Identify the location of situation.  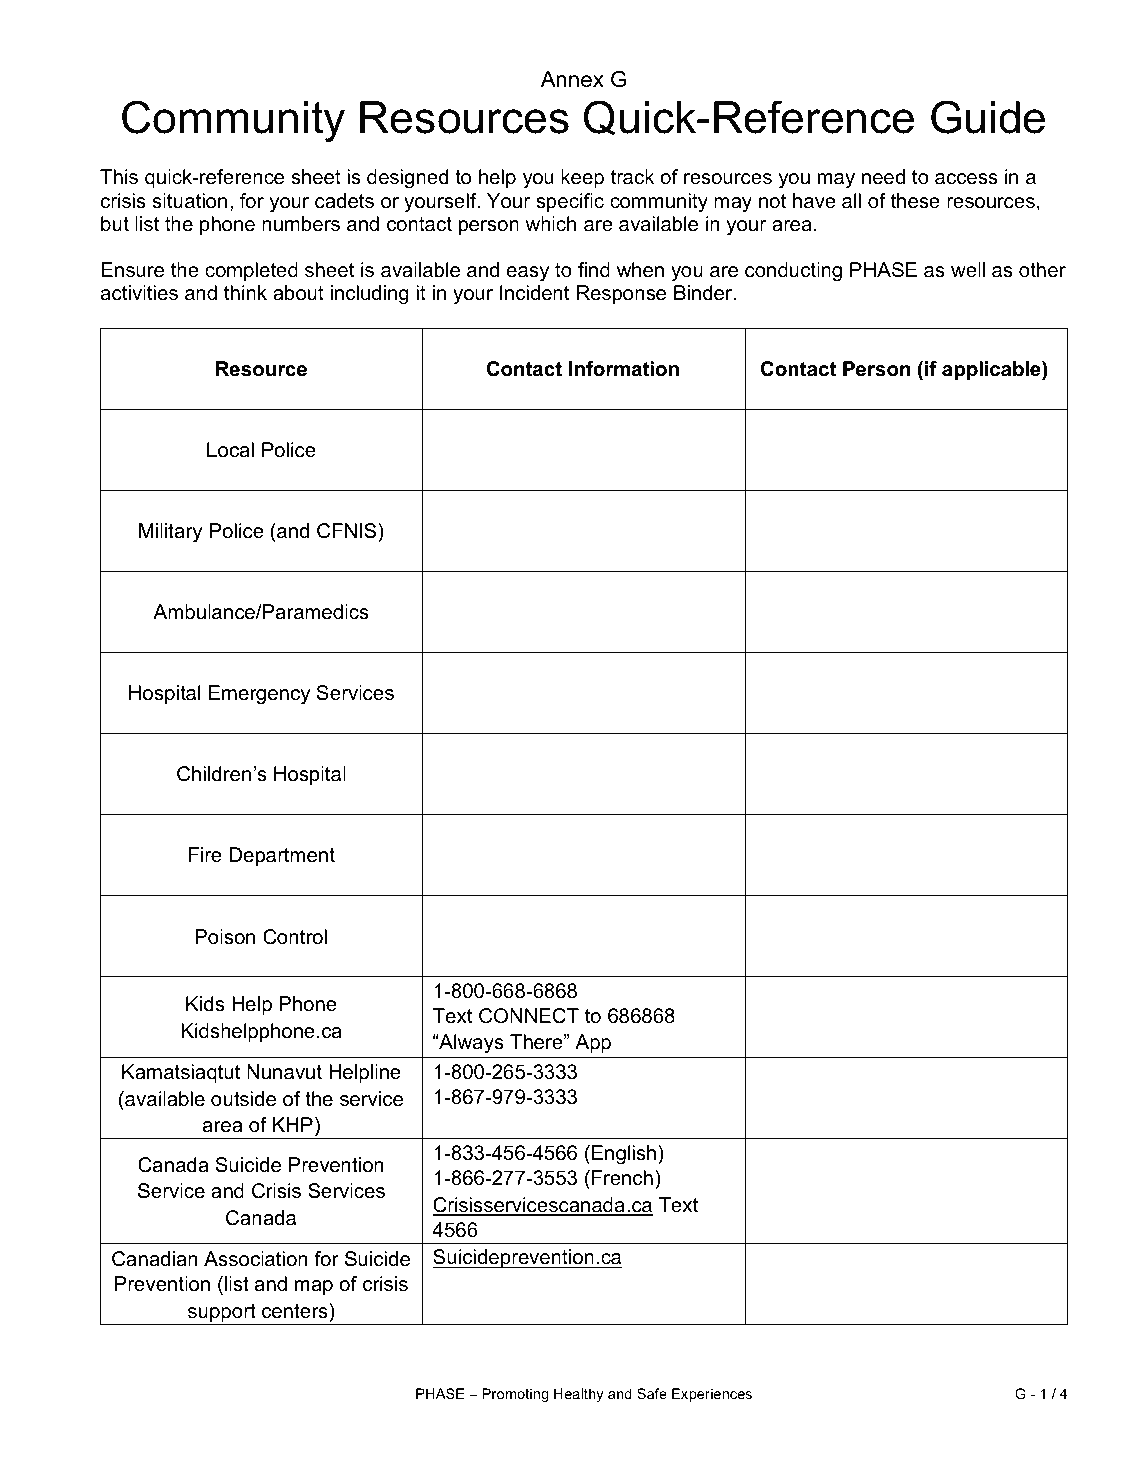
(190, 201).
